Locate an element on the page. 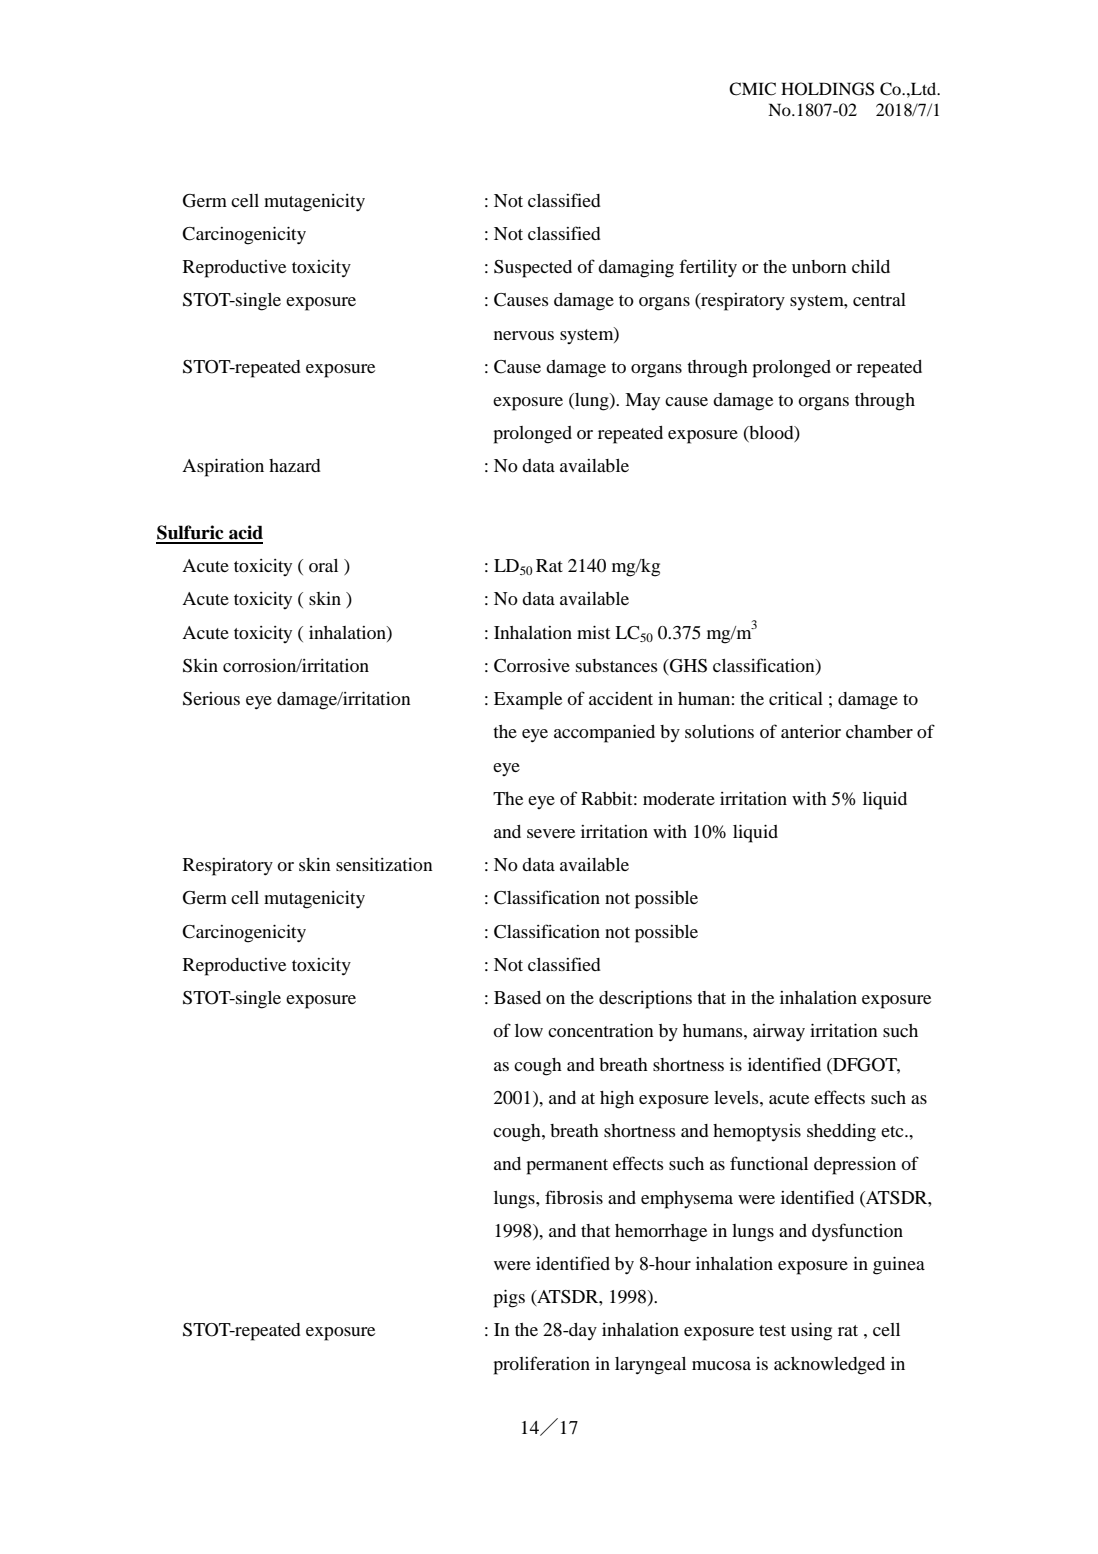 The image size is (1098, 1554). damaging is located at coordinates (636, 269).
